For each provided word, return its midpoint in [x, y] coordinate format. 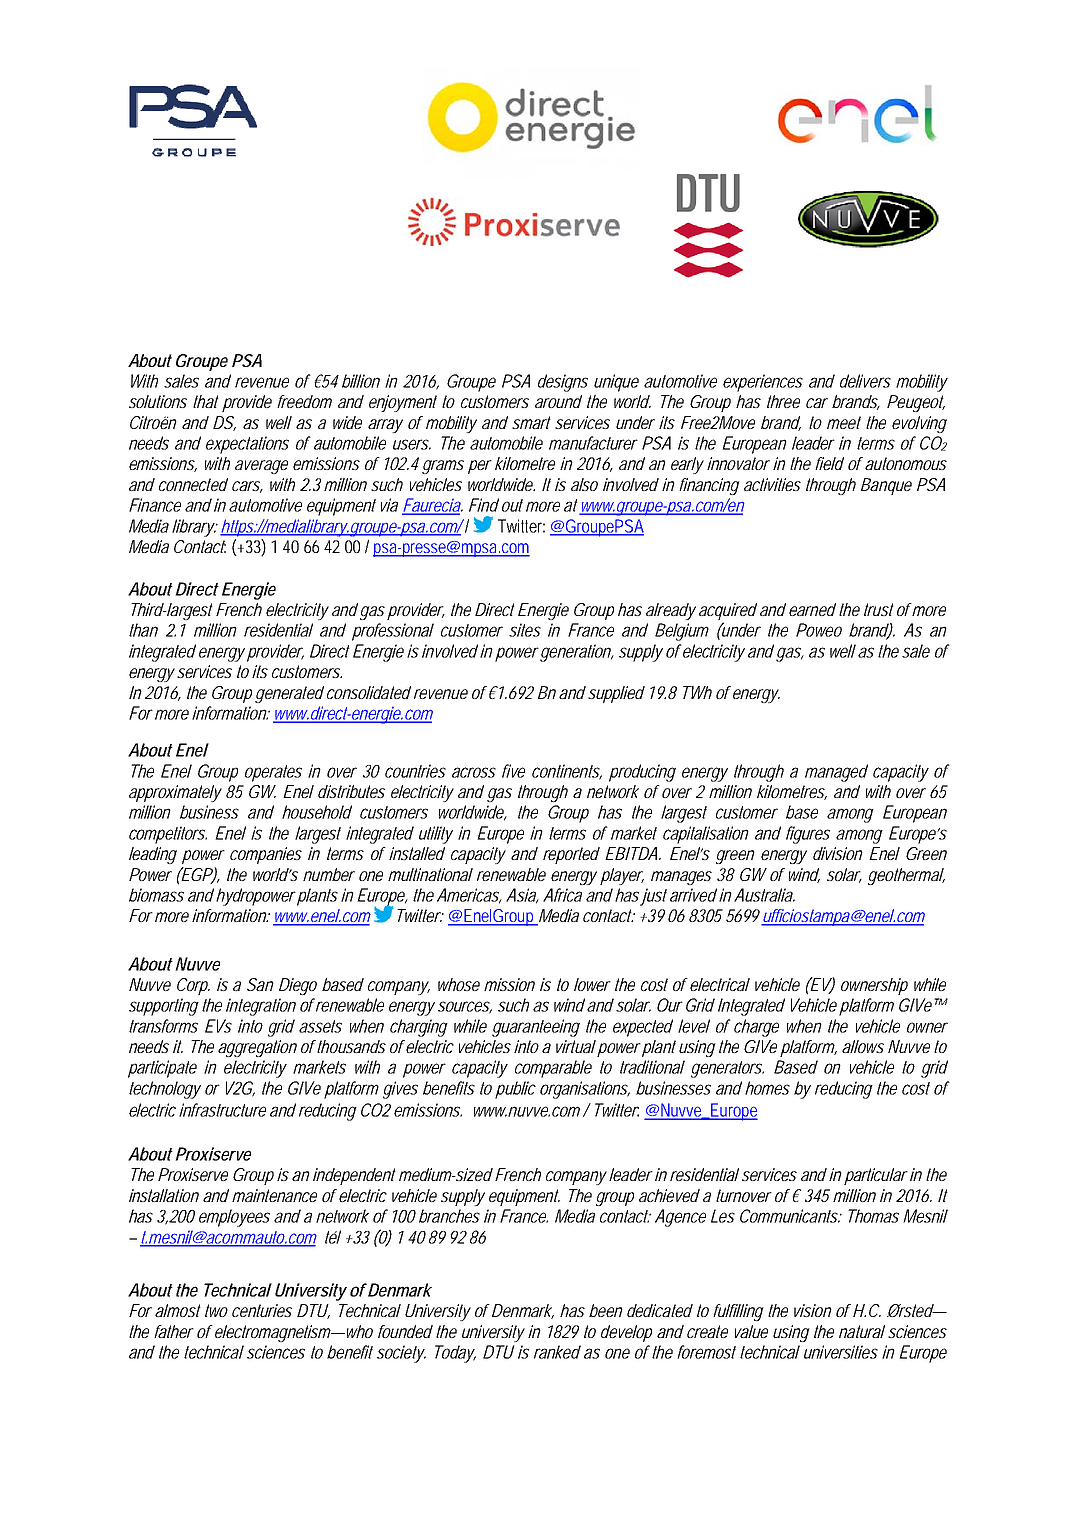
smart [531, 422]
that [206, 401]
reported [571, 855]
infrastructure [222, 1110]
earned [812, 609]
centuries [262, 1310]
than [143, 630]
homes [767, 1088]
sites [525, 630]
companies [266, 855]
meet [844, 422]
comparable [553, 1069]
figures [808, 835]
